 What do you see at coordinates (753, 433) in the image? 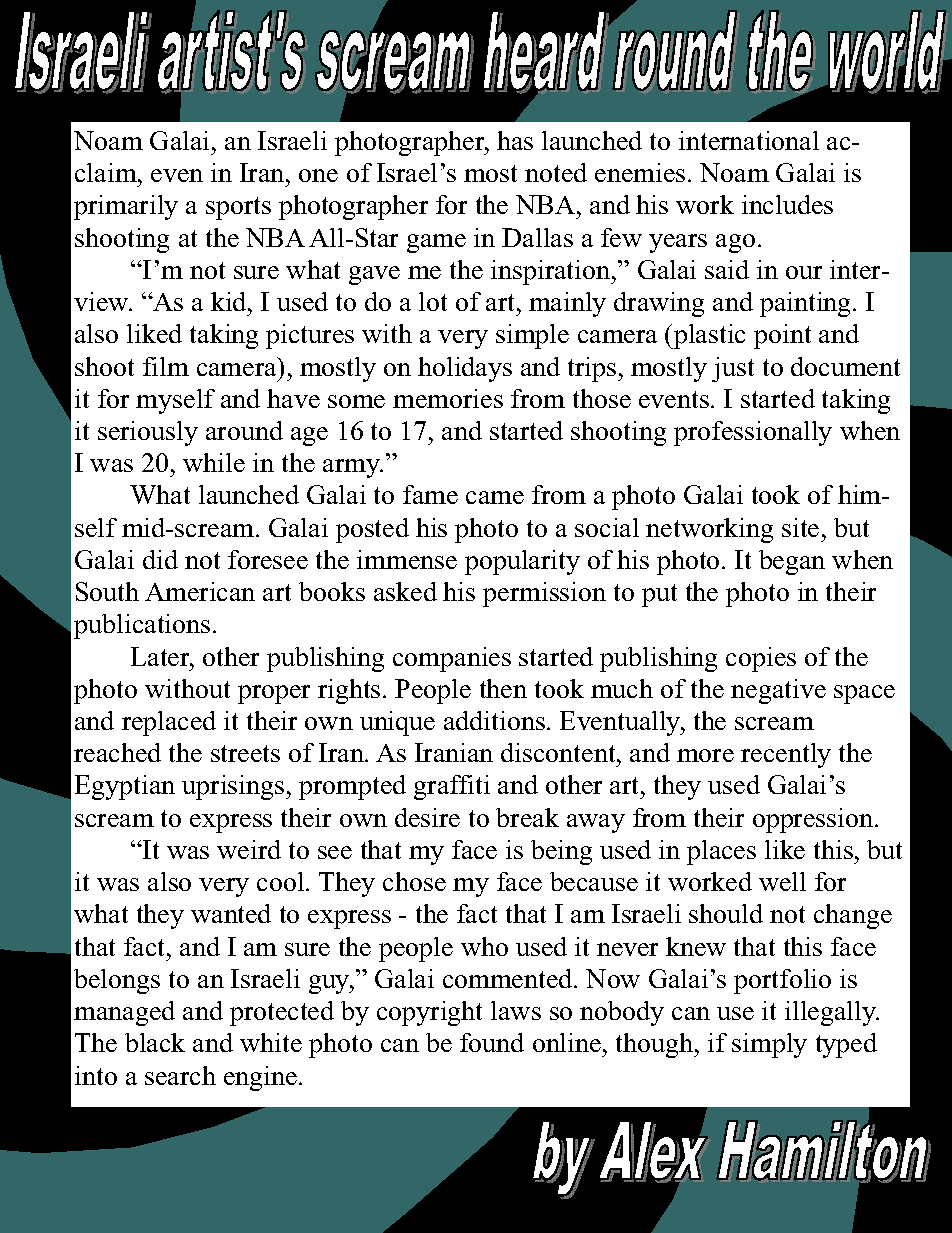
I see `professionally` at bounding box center [753, 433].
